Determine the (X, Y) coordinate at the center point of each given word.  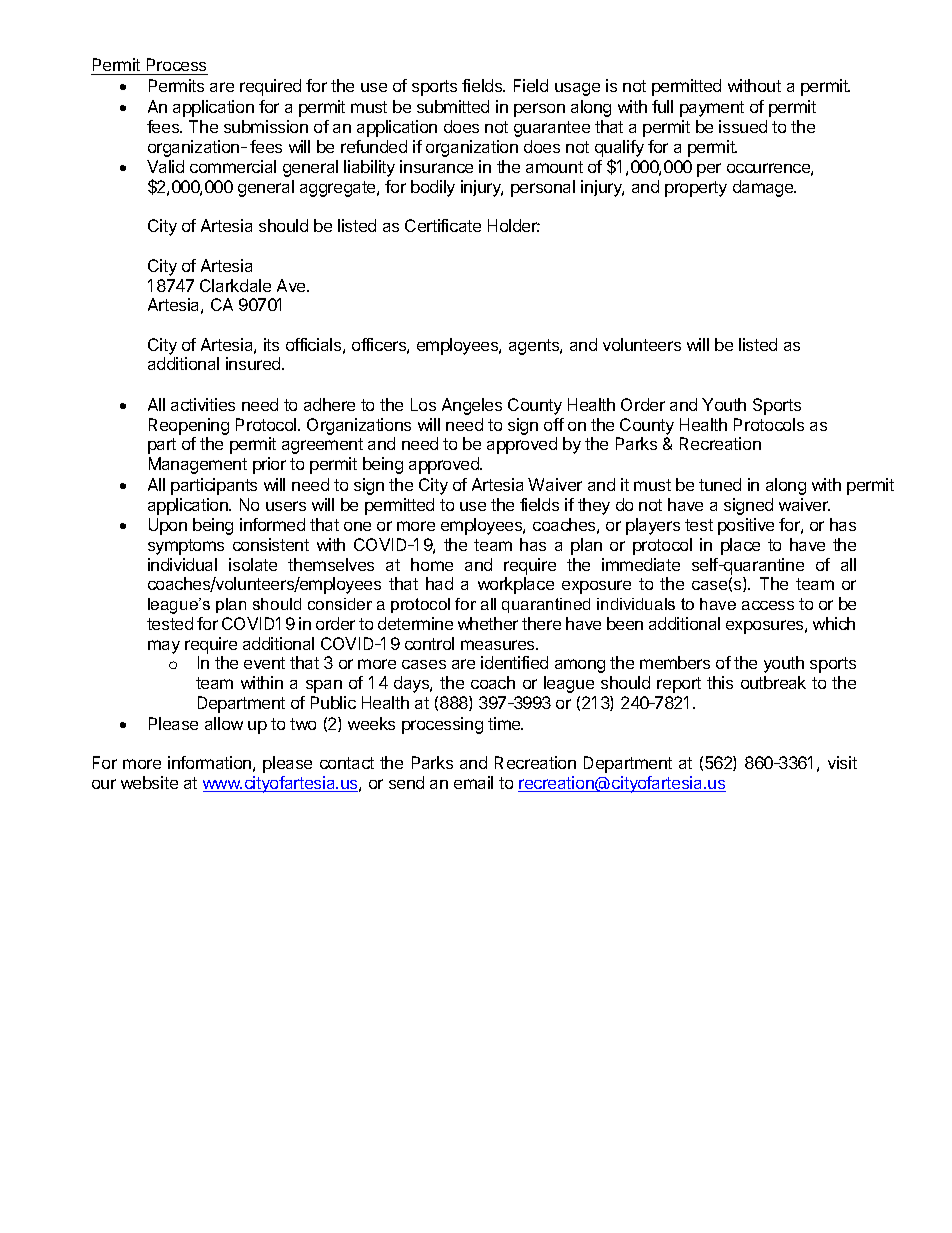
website (149, 782)
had (439, 583)
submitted (453, 106)
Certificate (443, 225)
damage (764, 188)
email (473, 782)
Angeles (472, 406)
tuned (720, 484)
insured (254, 363)
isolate (253, 564)
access (768, 605)
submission (266, 126)
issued (743, 126)
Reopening (189, 426)
